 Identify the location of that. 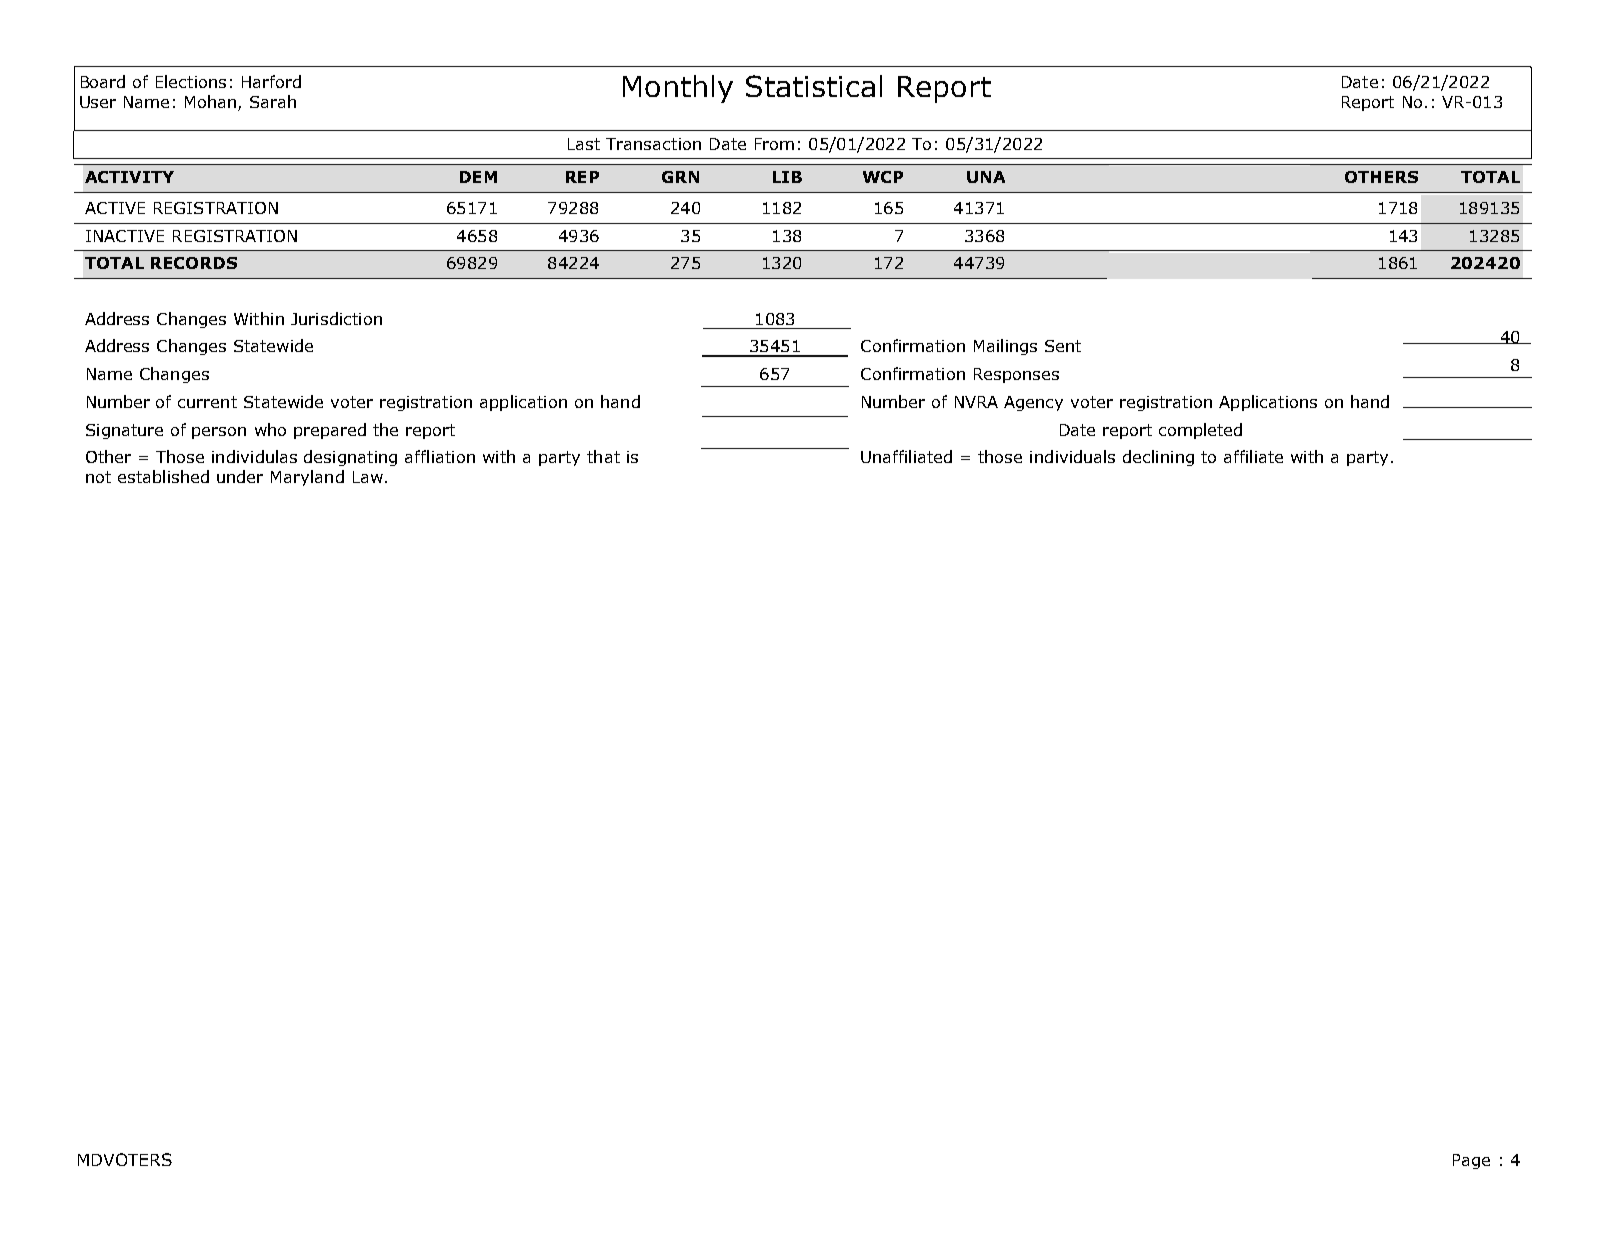
(603, 456).
